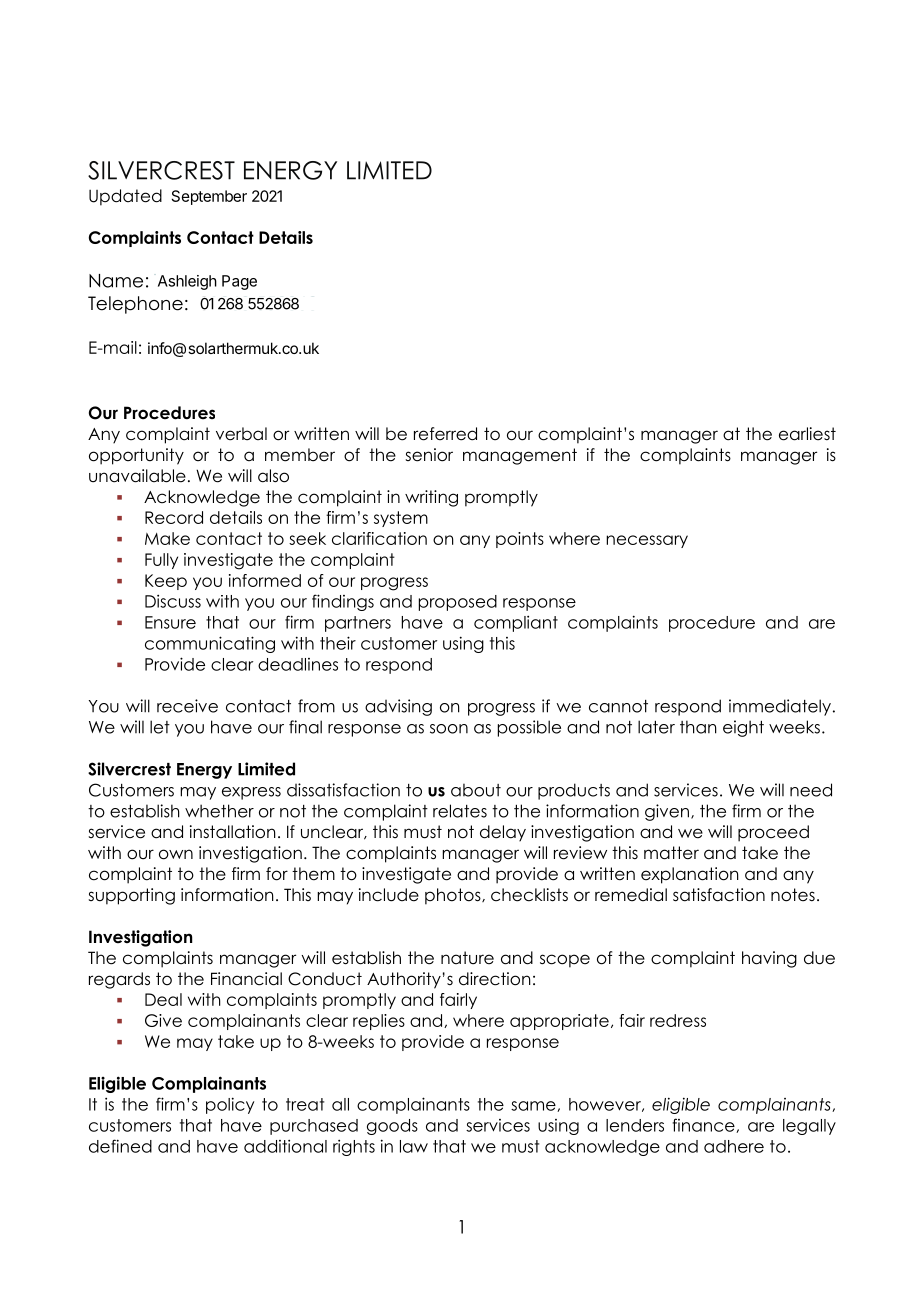 This document has width=924, height=1308. I want to click on Record, so click(174, 517).
